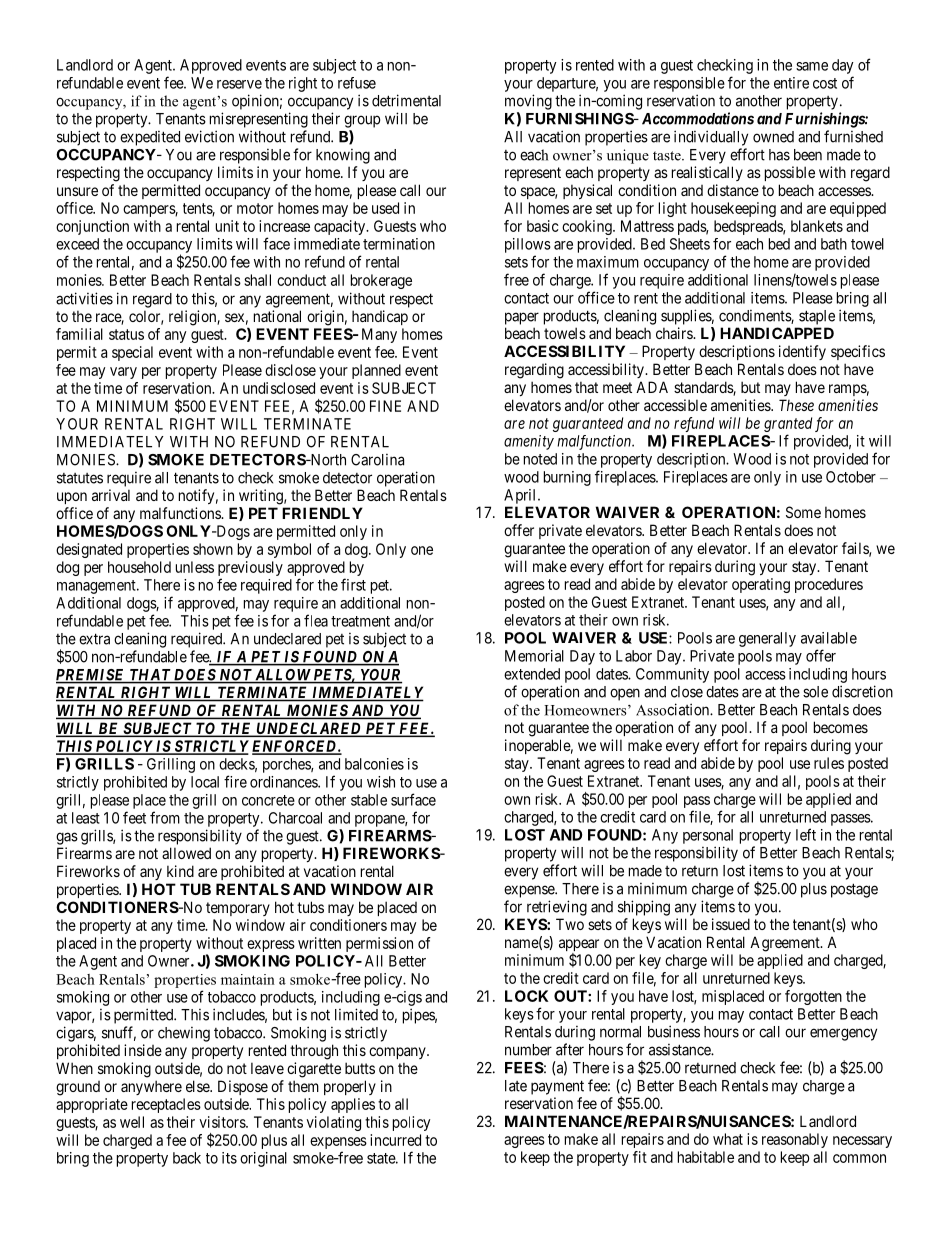 The height and width of the screenshot is (1233, 952). I want to click on detrimental, so click(406, 100).
